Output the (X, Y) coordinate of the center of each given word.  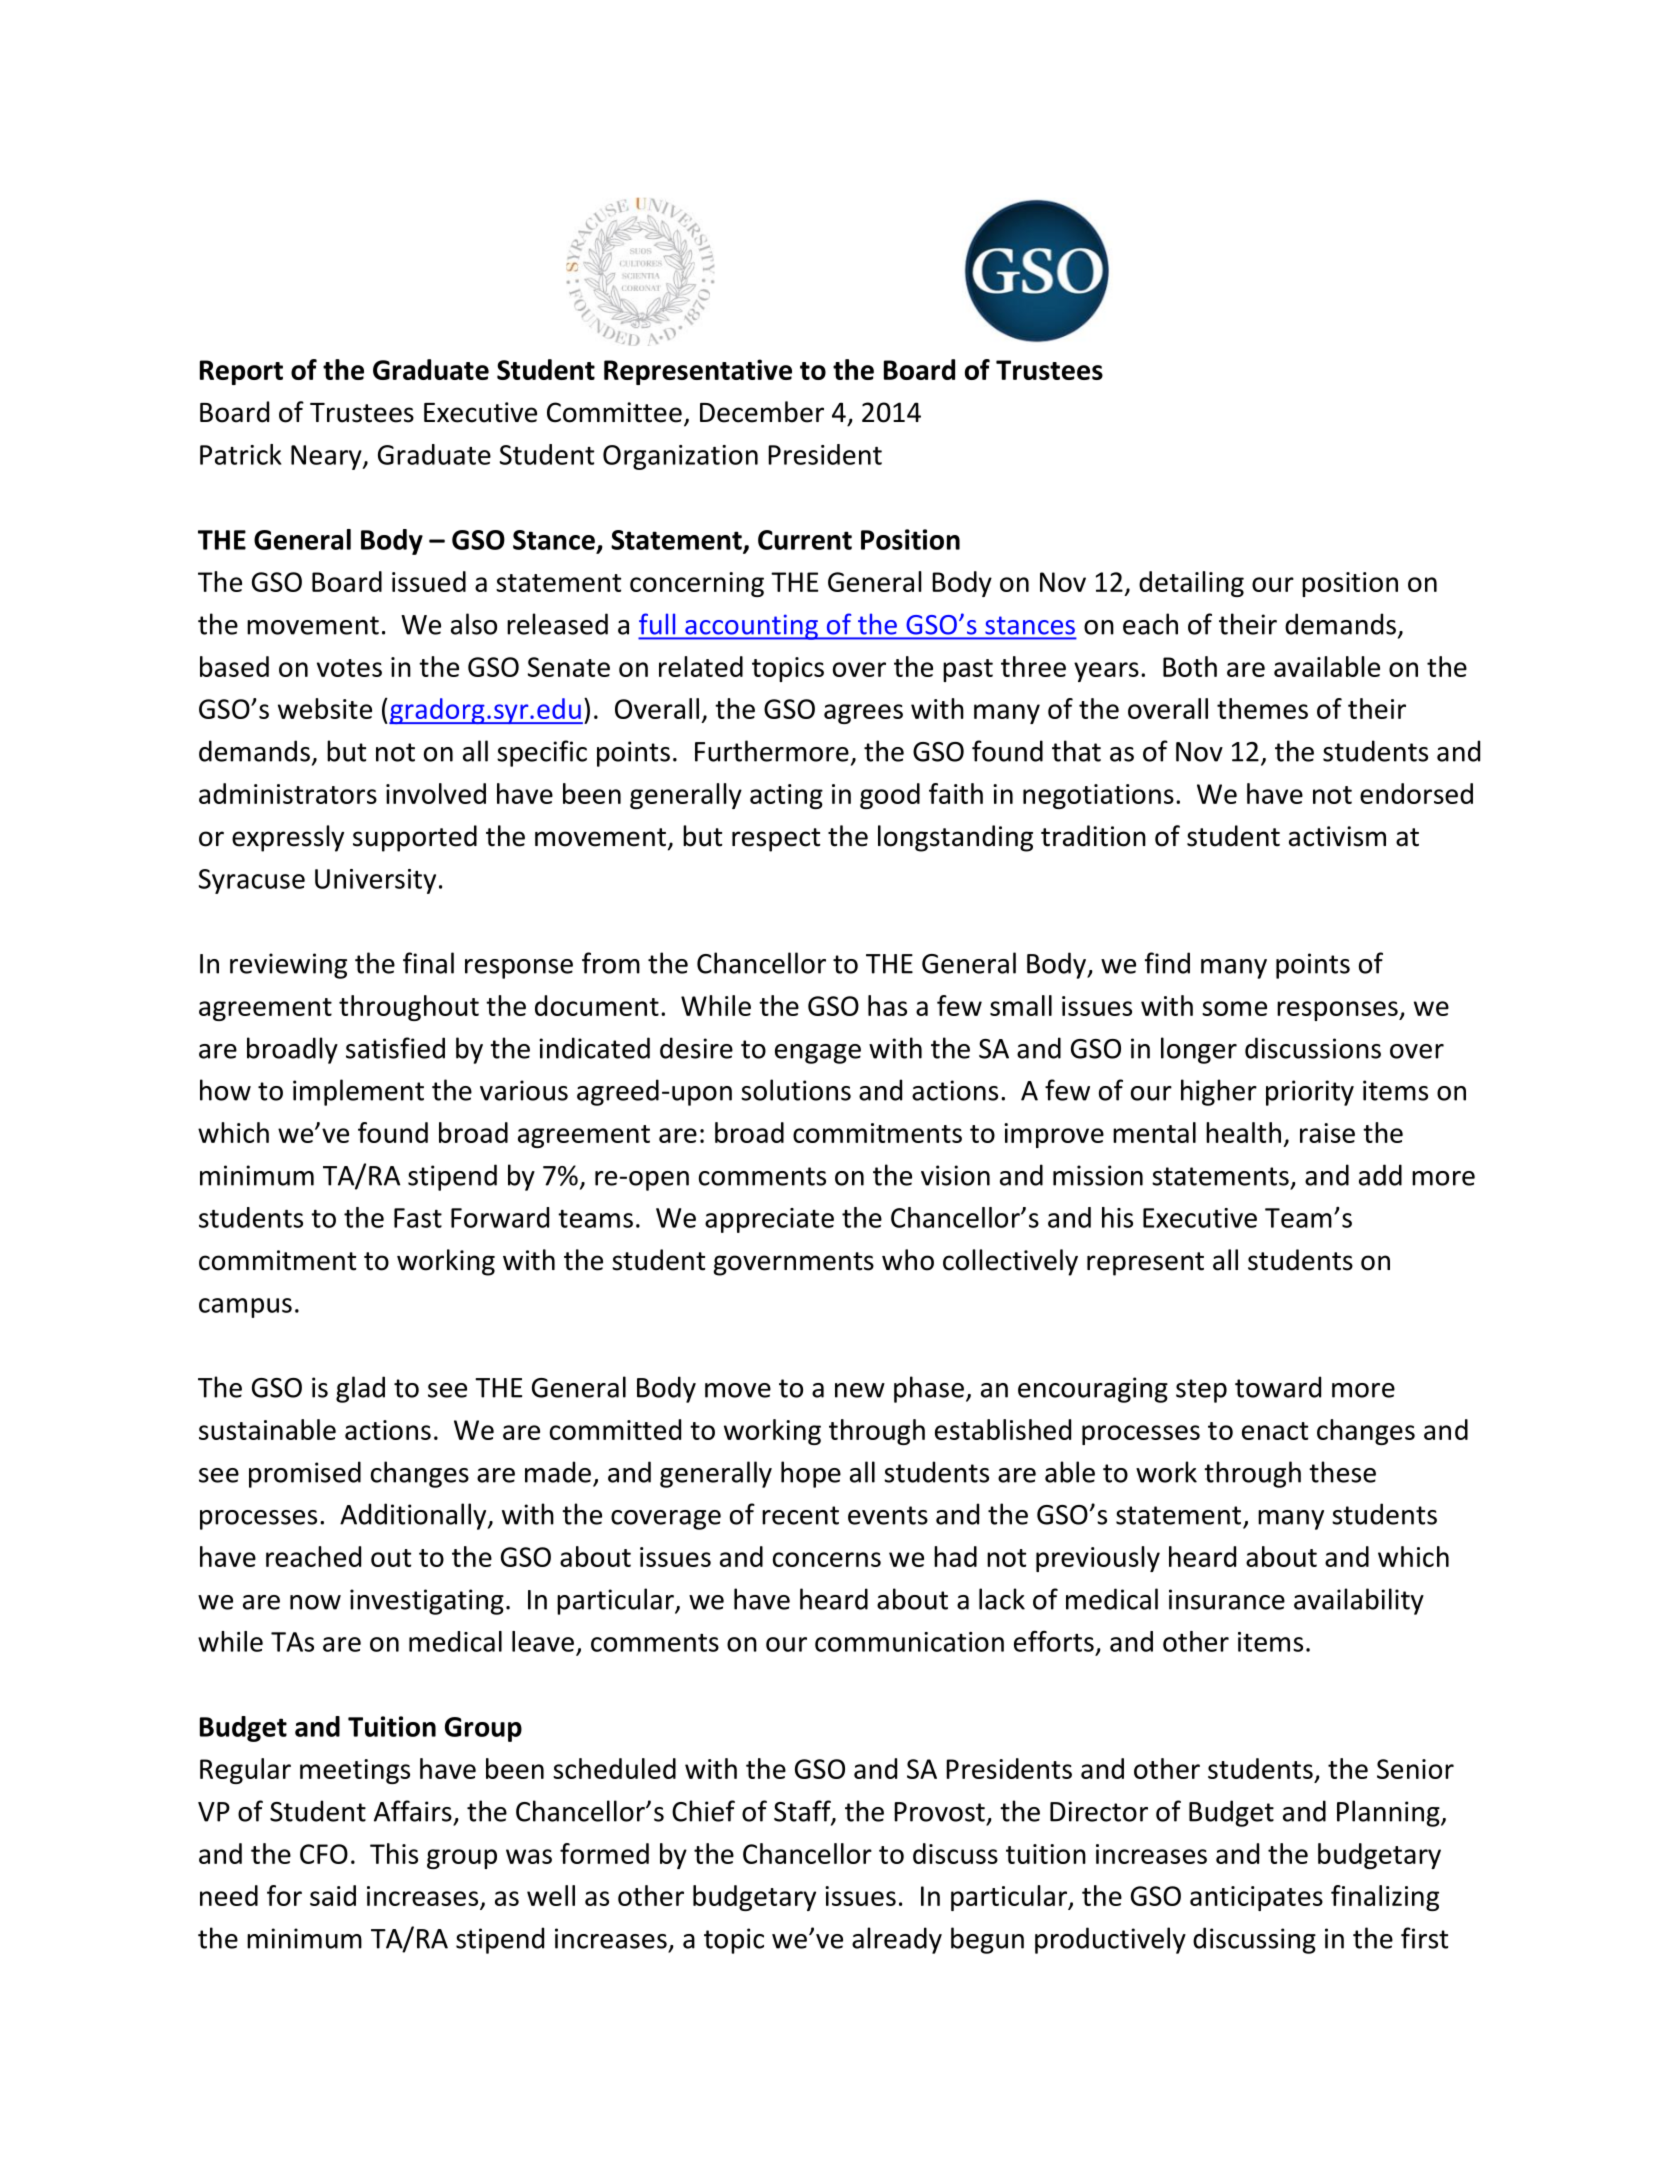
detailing (1191, 584)
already (897, 1940)
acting (786, 796)
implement (358, 1092)
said (333, 1895)
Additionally (414, 1516)
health (1243, 1132)
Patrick (240, 454)
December (762, 412)
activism (1337, 836)
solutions (796, 1090)
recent (800, 1515)
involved (436, 793)
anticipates (1256, 1898)
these (1342, 1472)
